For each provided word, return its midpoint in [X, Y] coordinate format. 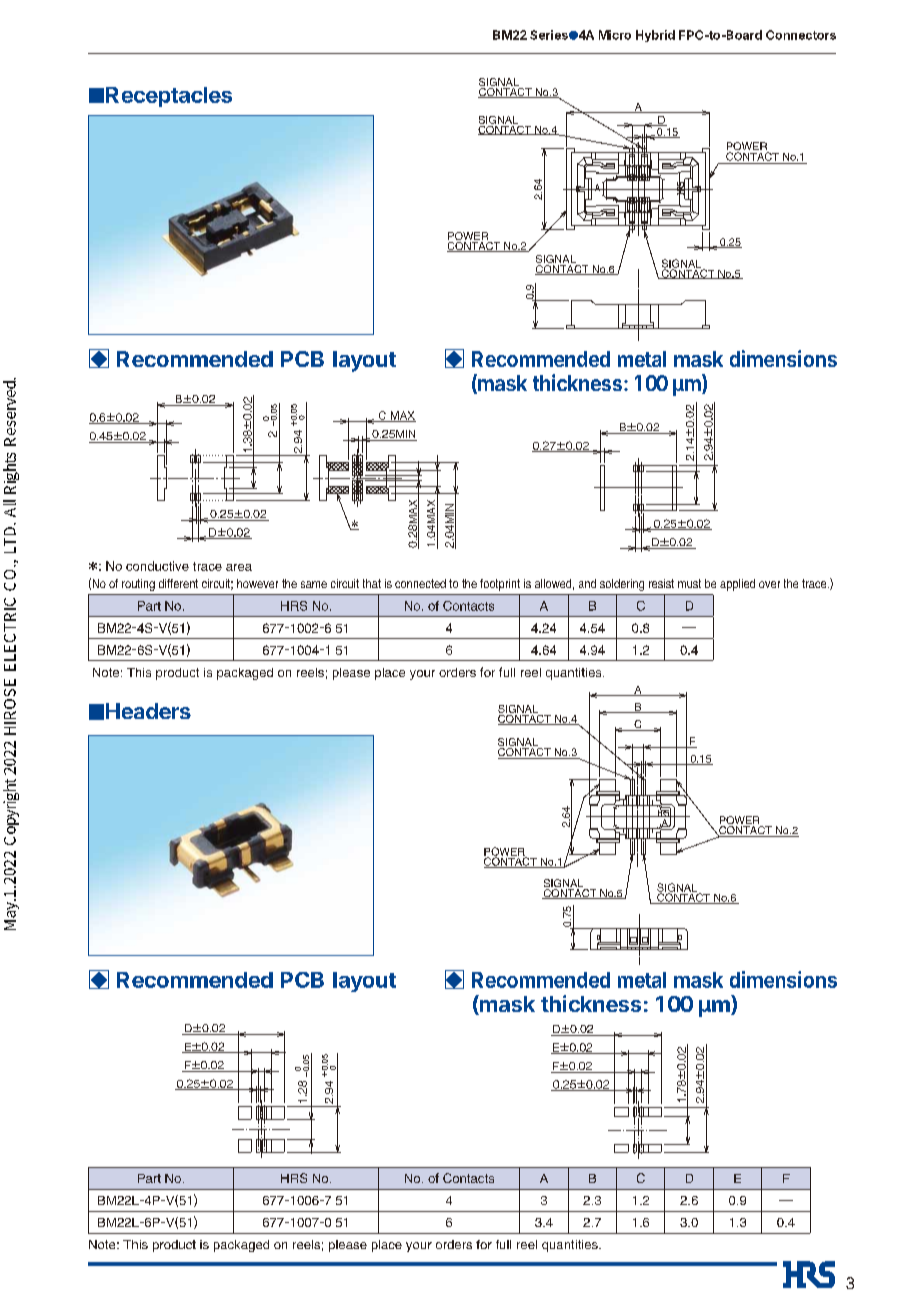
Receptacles [169, 97]
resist [661, 583]
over [769, 584]
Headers [148, 711]
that [372, 583]
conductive [157, 566]
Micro [615, 35]
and [587, 583]
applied [737, 585]
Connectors [801, 35]
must [689, 583]
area [239, 567]
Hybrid [655, 36]
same [314, 584]
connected [420, 583]
